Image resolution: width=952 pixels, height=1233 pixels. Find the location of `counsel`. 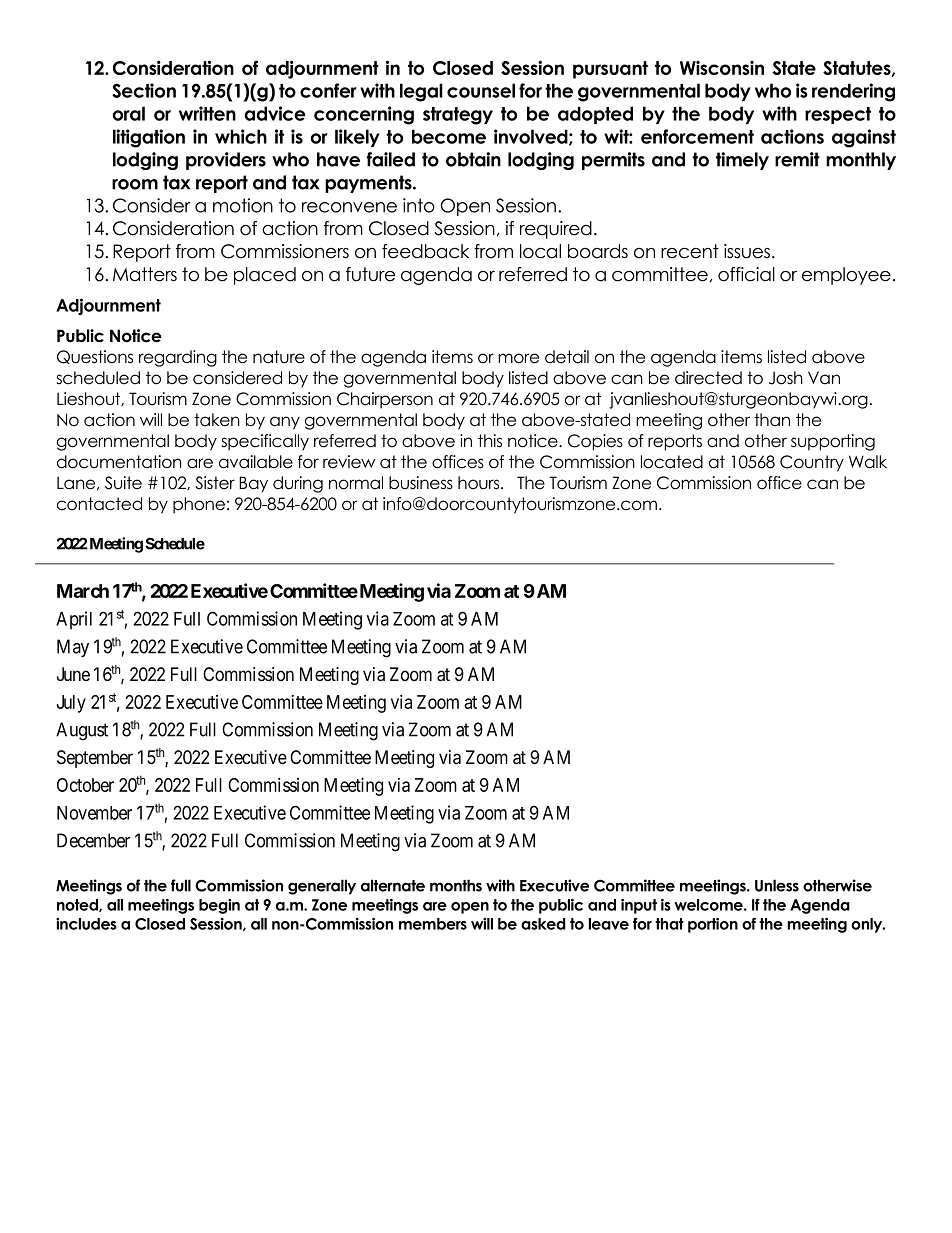

counsel is located at coordinates (481, 90).
